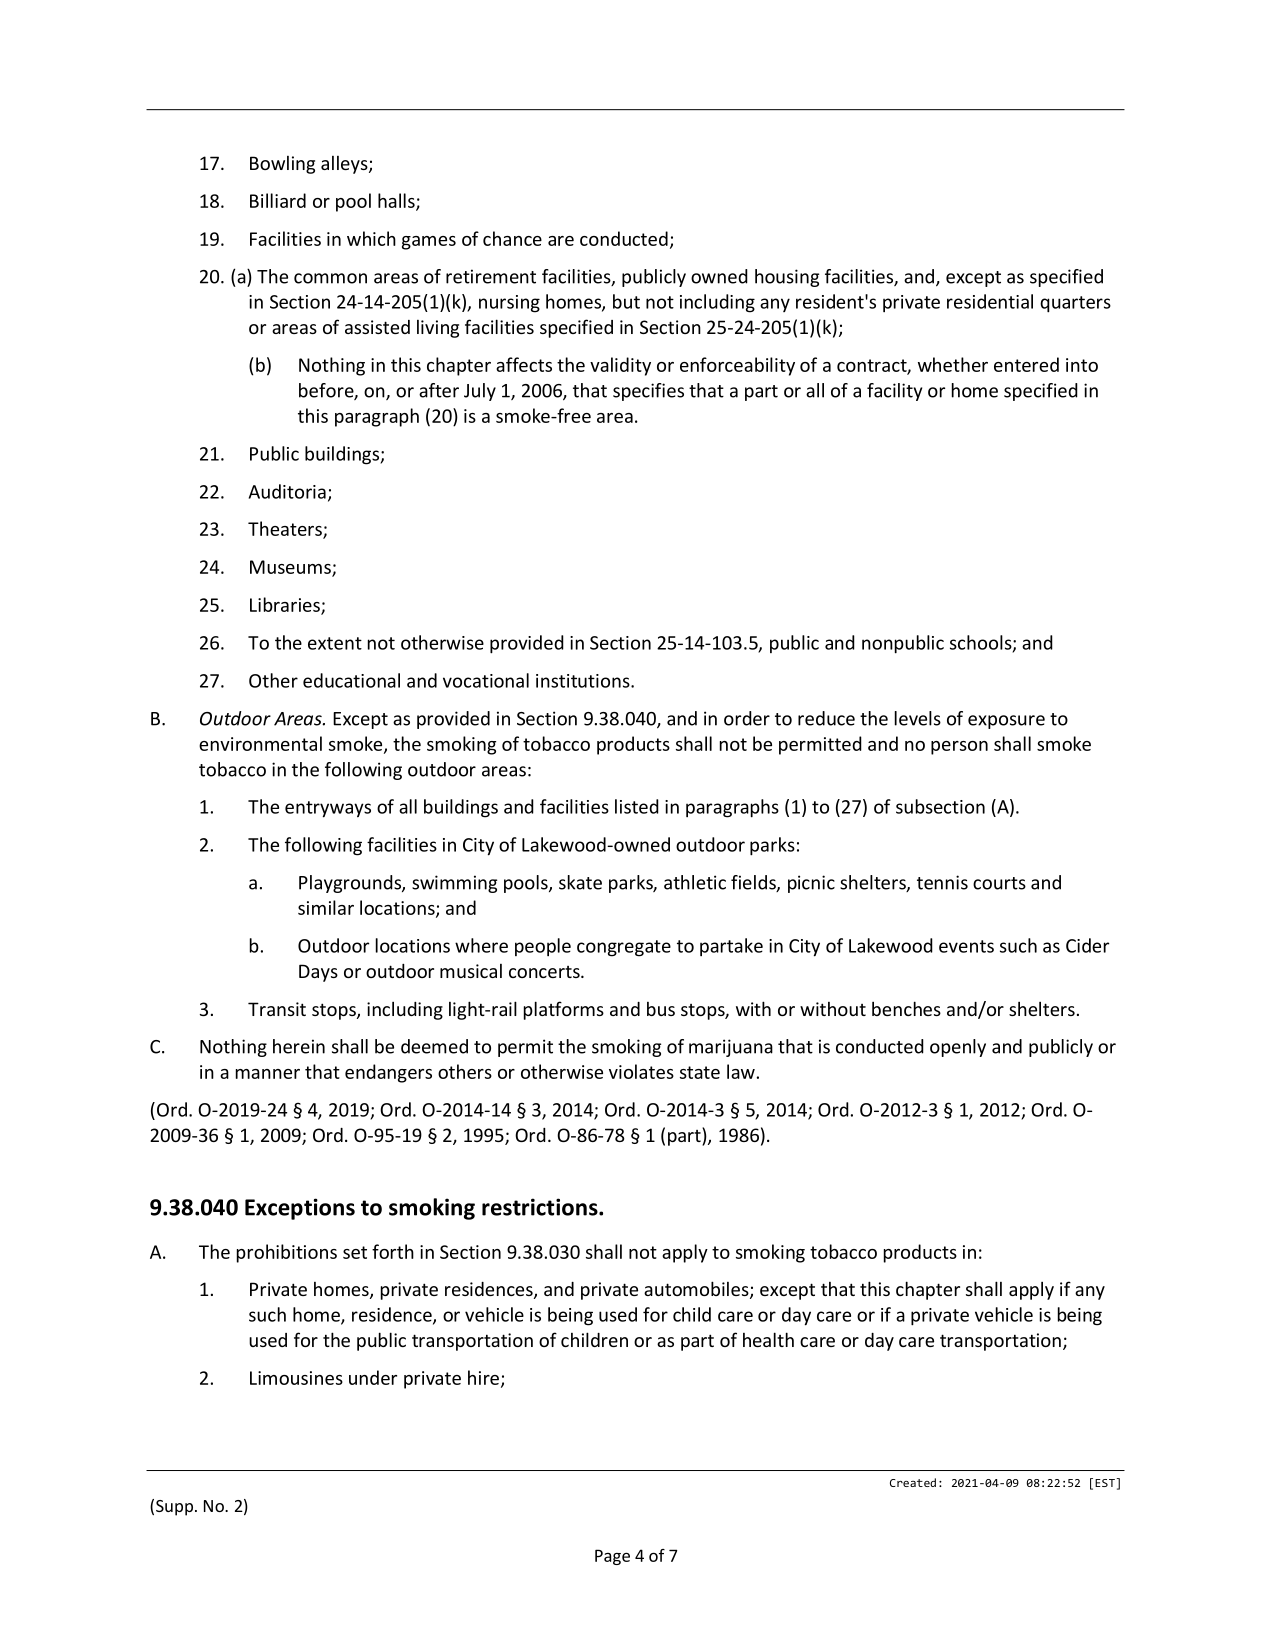 The width and height of the screenshot is (1271, 1645). I want to click on person, so click(959, 748).
